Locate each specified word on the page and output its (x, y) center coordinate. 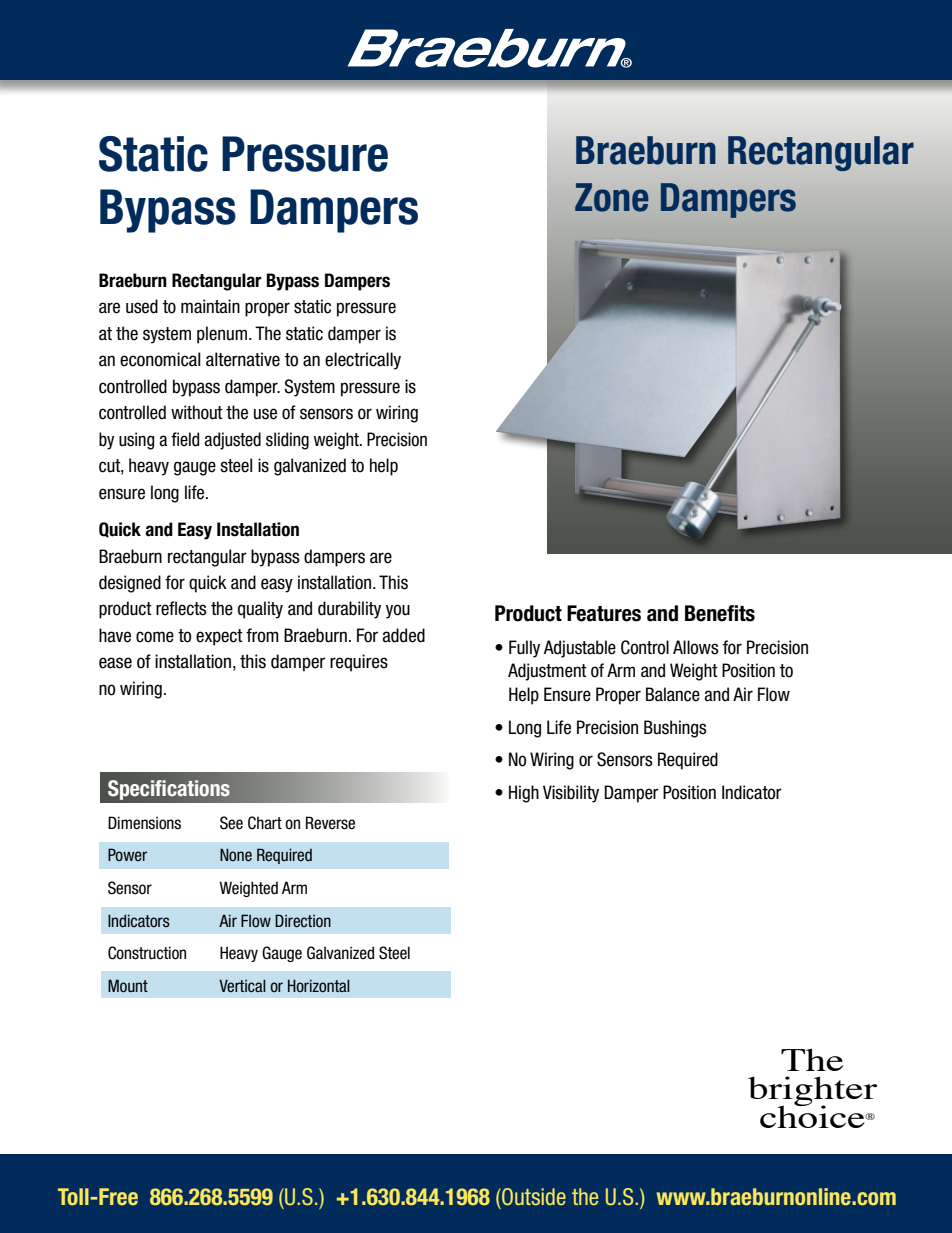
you (398, 611)
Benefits (720, 613)
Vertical (242, 986)
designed (130, 584)
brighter (812, 1092)
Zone (612, 197)
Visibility (571, 794)
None (236, 855)
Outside (533, 1197)
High (524, 794)
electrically (363, 361)
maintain (210, 306)
